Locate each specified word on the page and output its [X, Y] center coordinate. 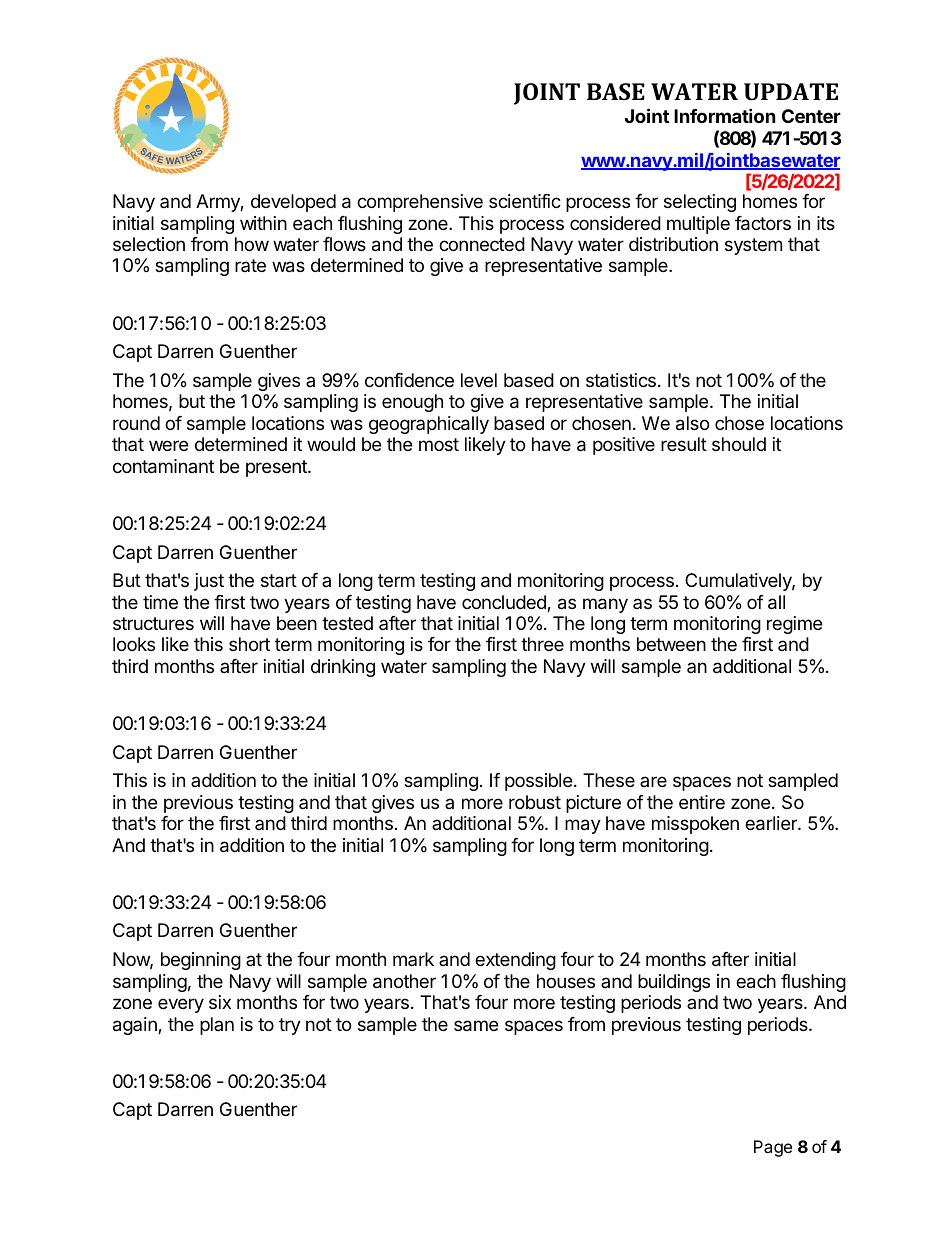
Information [725, 115]
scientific [525, 201]
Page [773, 1148]
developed [293, 203]
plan [217, 1026]
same [476, 1026]
